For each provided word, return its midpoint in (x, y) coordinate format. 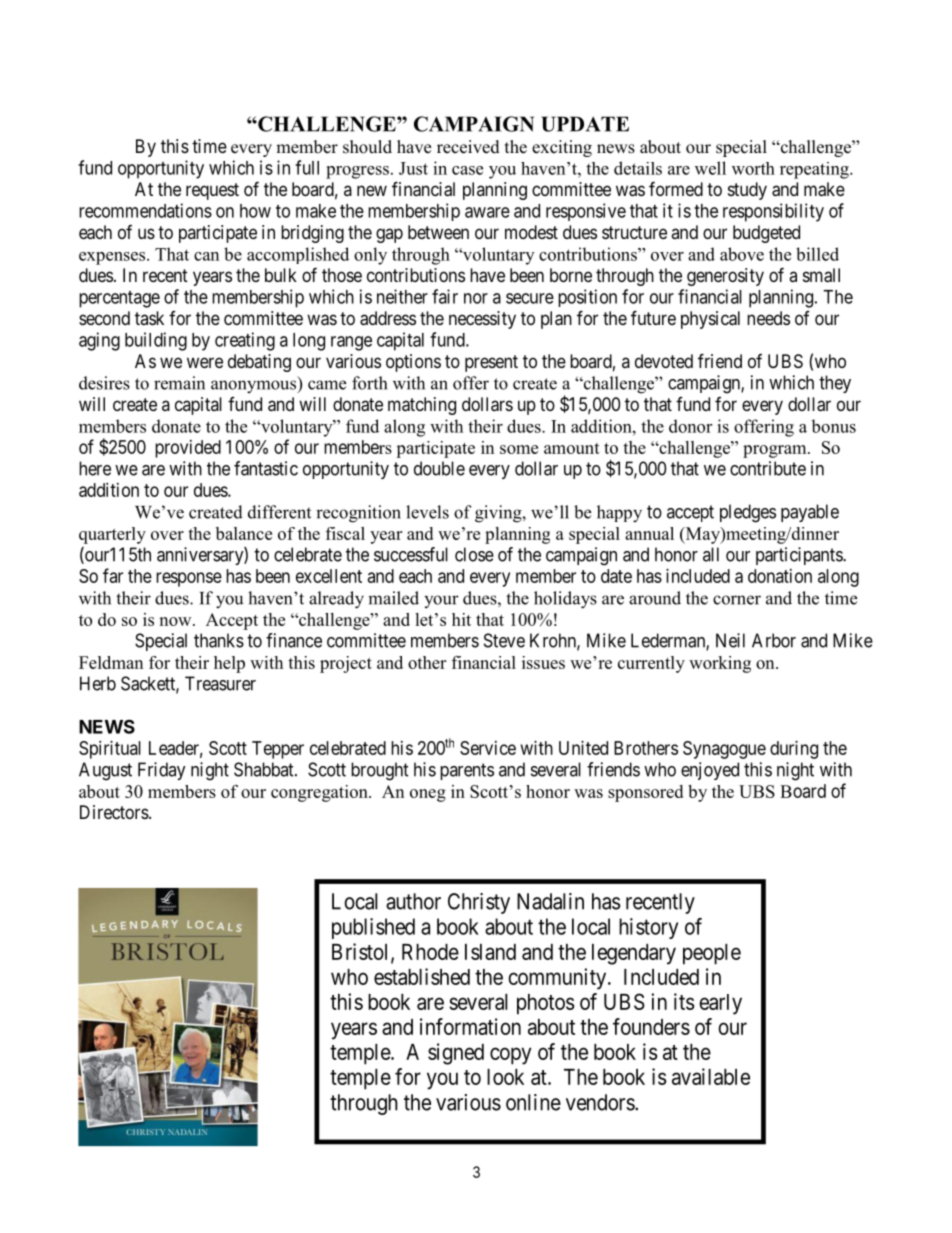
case (467, 170)
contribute (768, 468)
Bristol (362, 952)
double (439, 468)
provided (188, 449)
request (212, 191)
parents (467, 771)
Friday (162, 771)
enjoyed (710, 771)
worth (753, 168)
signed (456, 1054)
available (711, 1076)
